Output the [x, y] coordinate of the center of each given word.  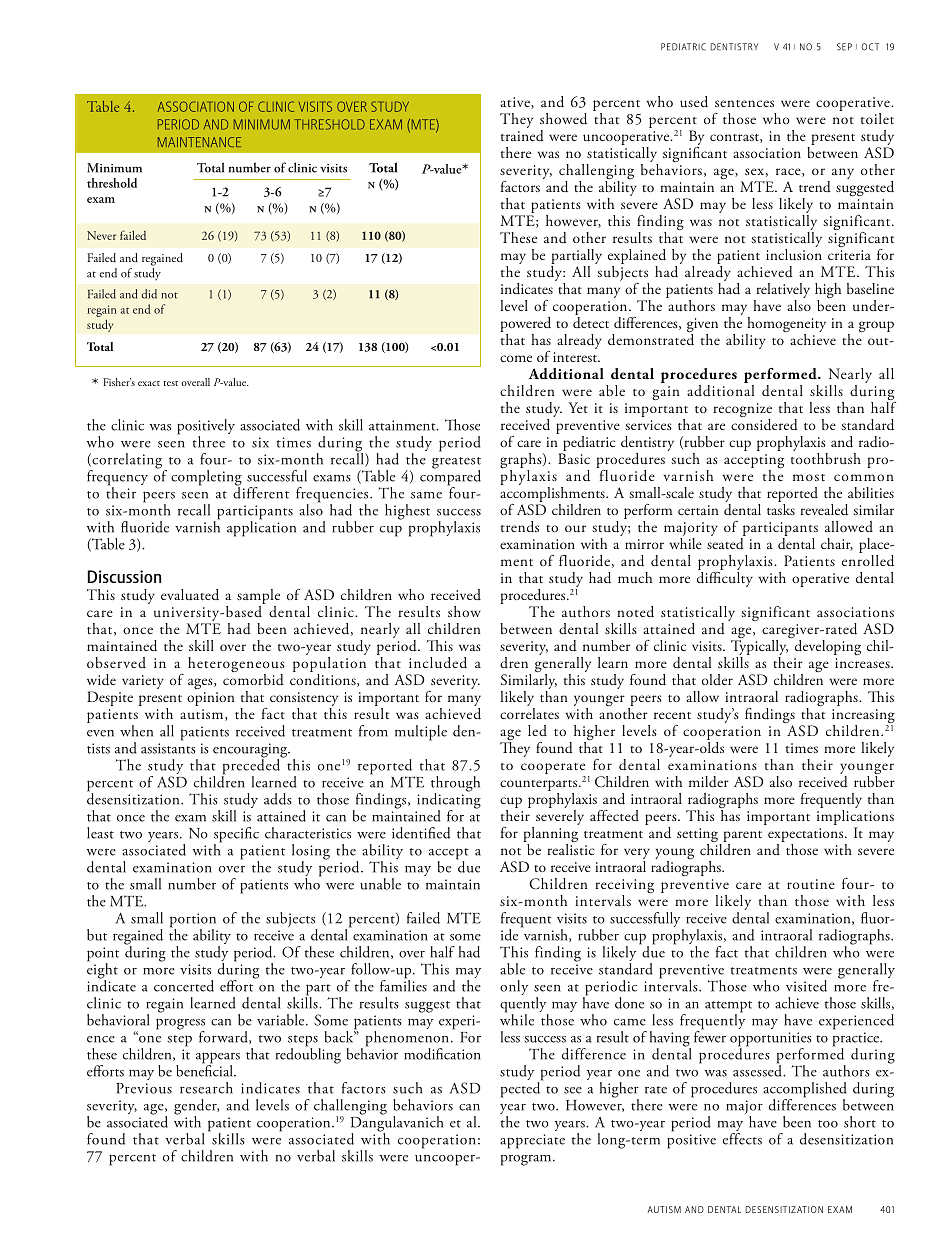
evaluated [190, 594]
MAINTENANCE [199, 142]
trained [522, 134]
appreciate [532, 1141]
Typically [760, 647]
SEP [844, 47]
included [438, 663]
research [206, 1088]
